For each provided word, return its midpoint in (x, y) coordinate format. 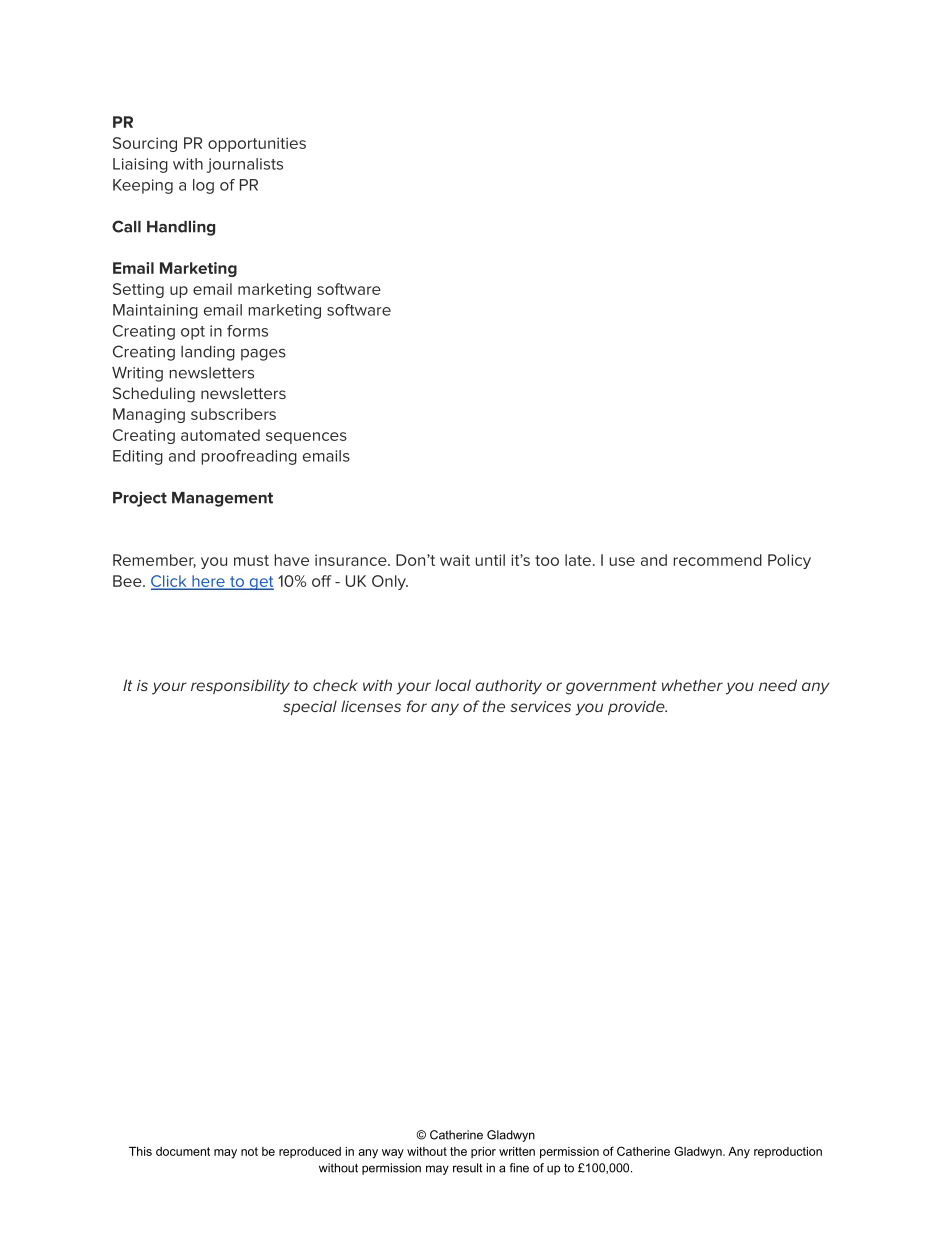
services (540, 706)
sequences (306, 438)
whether (692, 685)
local (453, 685)
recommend (718, 560)
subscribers (233, 414)
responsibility (240, 687)
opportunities (257, 144)
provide (637, 707)
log (203, 186)
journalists (245, 165)
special (310, 707)
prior (483, 1152)
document (183, 1151)
